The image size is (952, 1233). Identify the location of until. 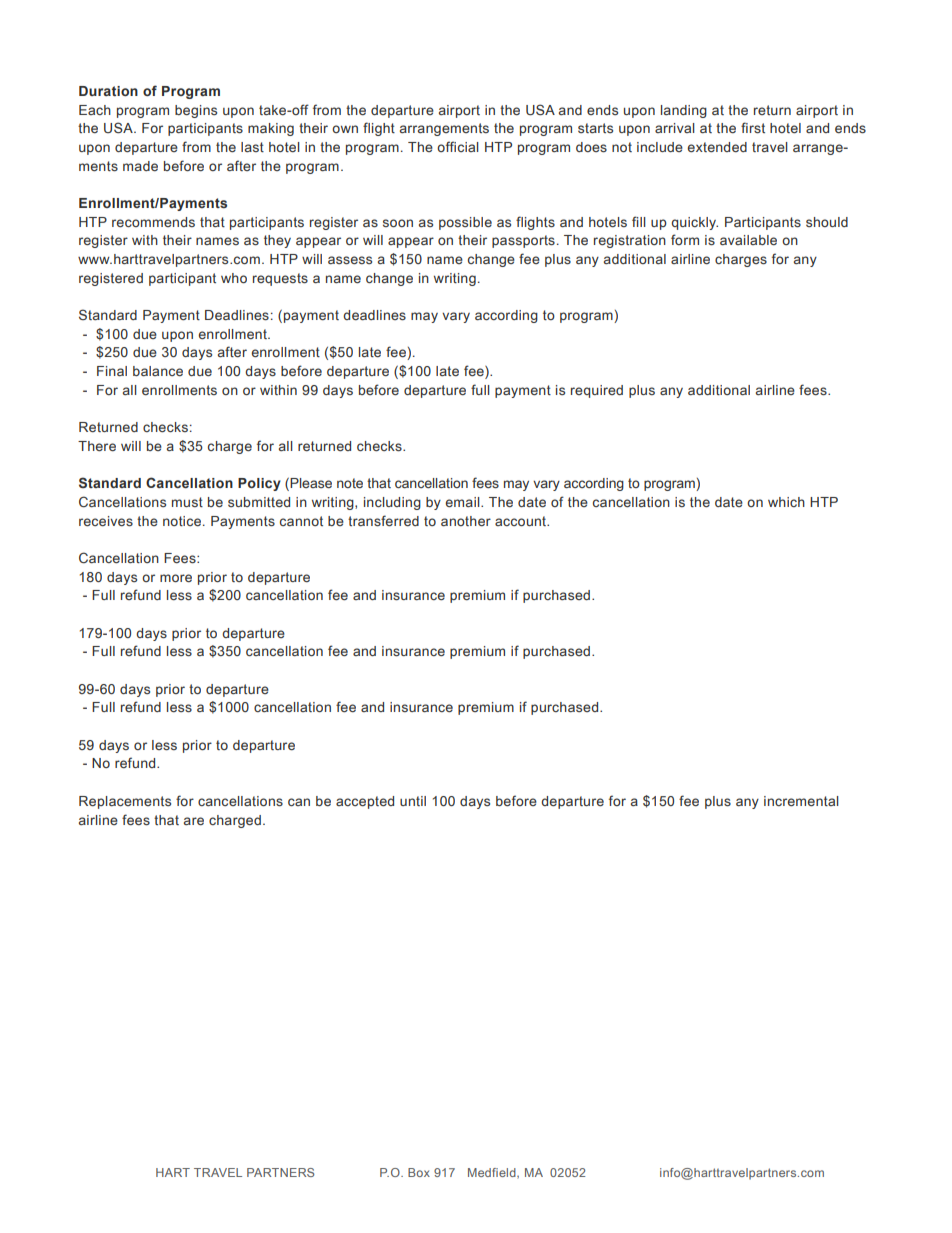
(413, 801).
